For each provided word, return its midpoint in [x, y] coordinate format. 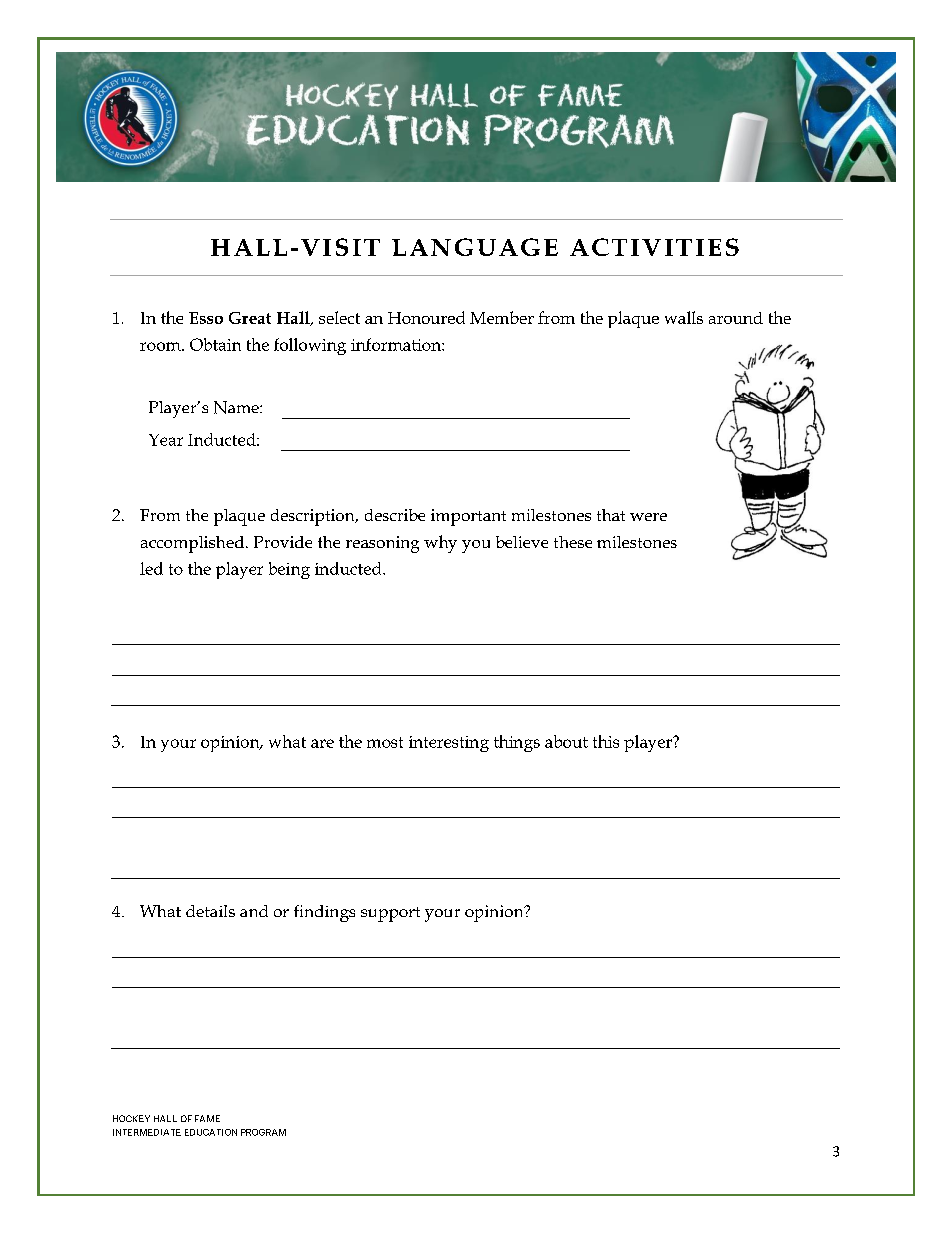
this [606, 741]
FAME [207, 1118]
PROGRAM [263, 1132]
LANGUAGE [475, 247]
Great [250, 318]
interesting [449, 744]
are [322, 743]
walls [684, 317]
